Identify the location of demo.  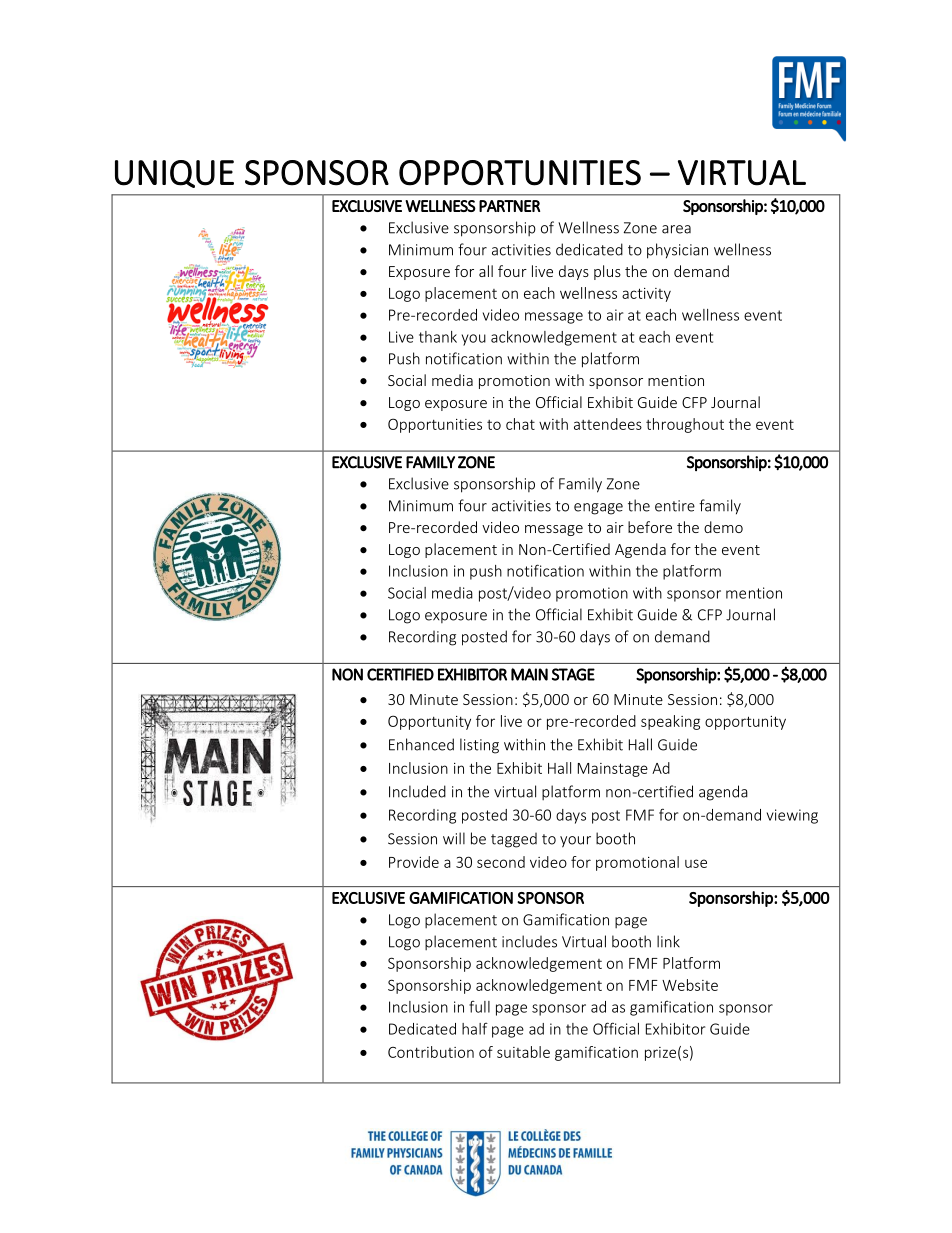
(723, 527).
